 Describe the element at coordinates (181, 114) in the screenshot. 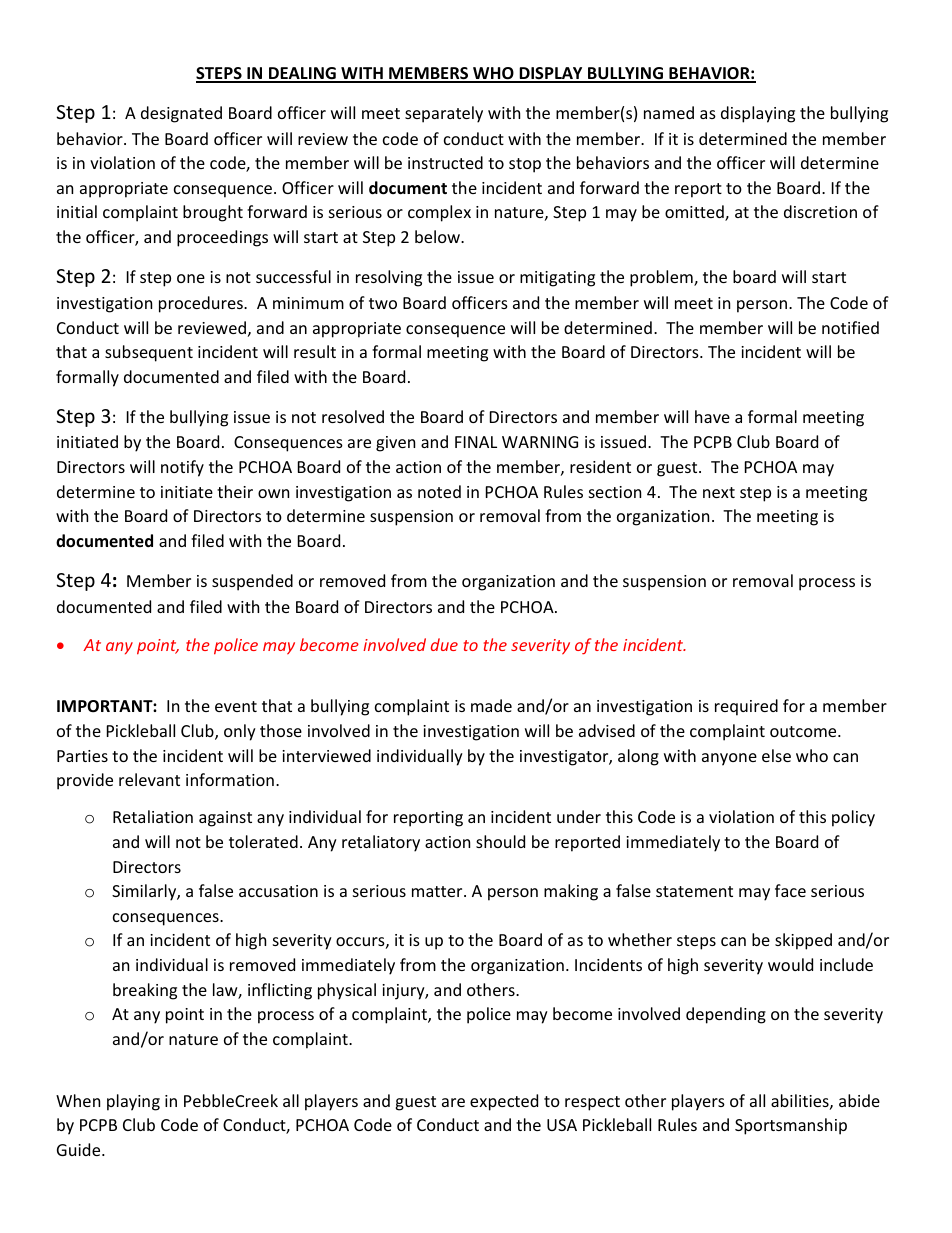

I see `designated` at that location.
